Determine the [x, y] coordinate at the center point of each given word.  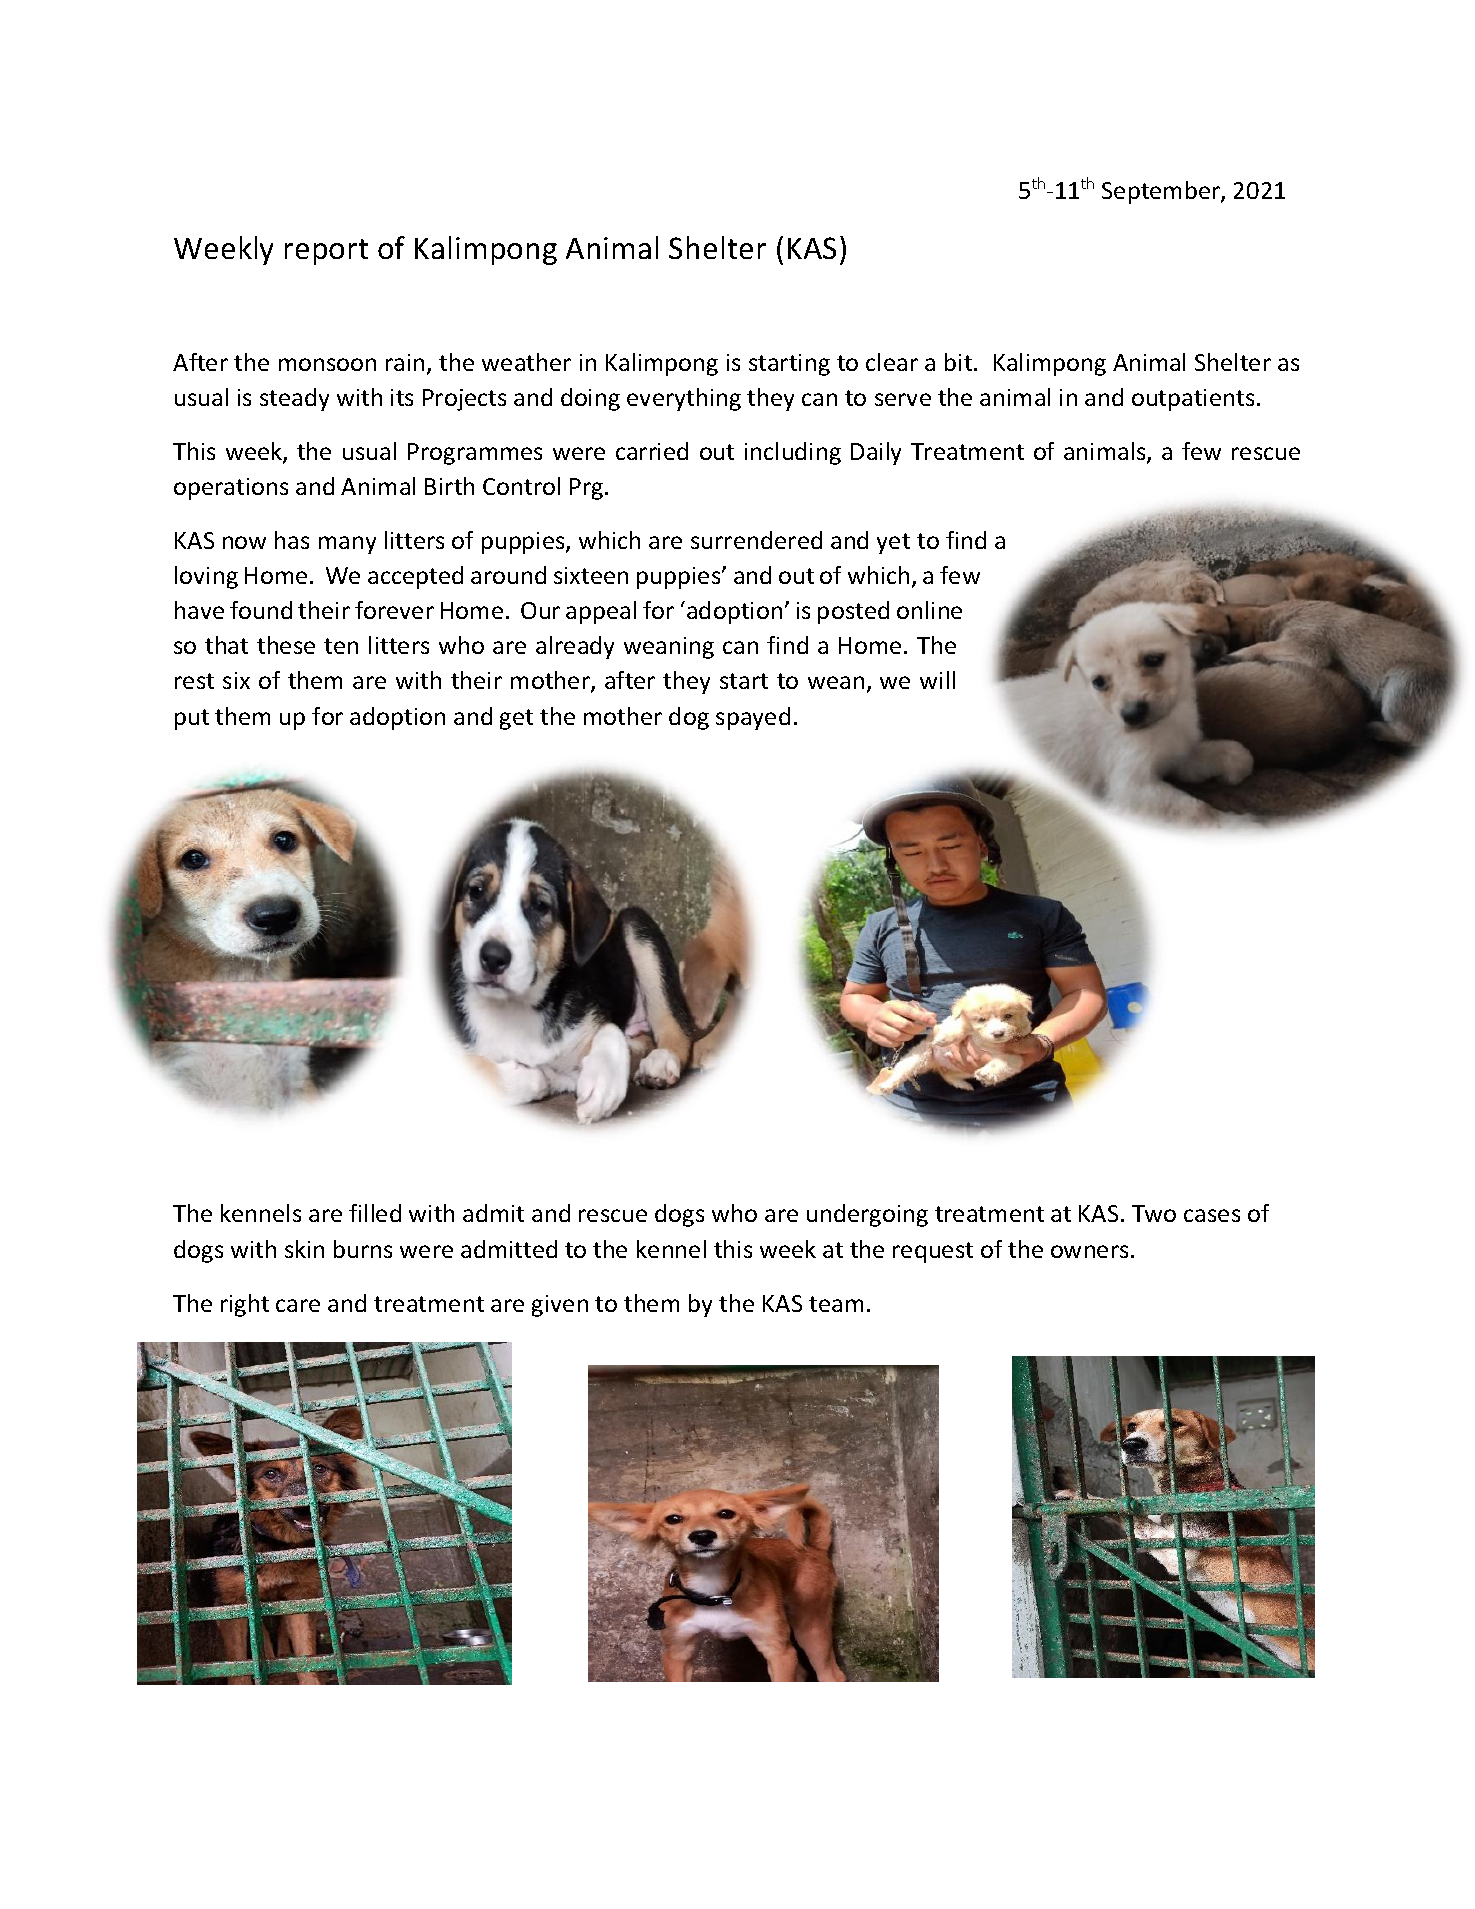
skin [304, 1249]
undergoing [867, 1215]
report [326, 252]
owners [1089, 1251]
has [292, 540]
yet [893, 543]
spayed [753, 718]
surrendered [756, 540]
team [836, 1304]
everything [684, 399]
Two [1154, 1213]
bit [960, 362]
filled [375, 1213]
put [192, 719]
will [937, 680]
